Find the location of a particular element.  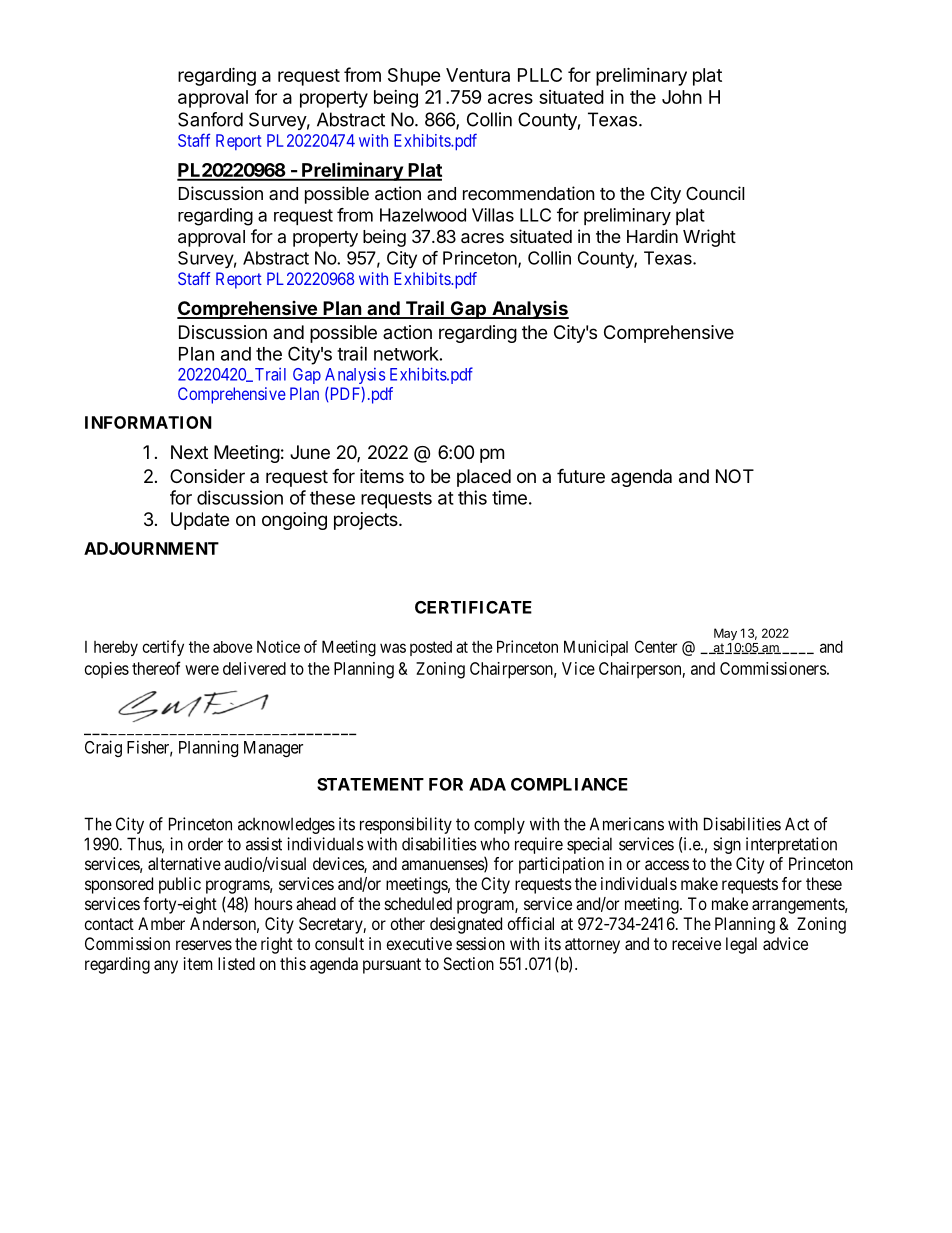

Ventura is located at coordinates (478, 75).
